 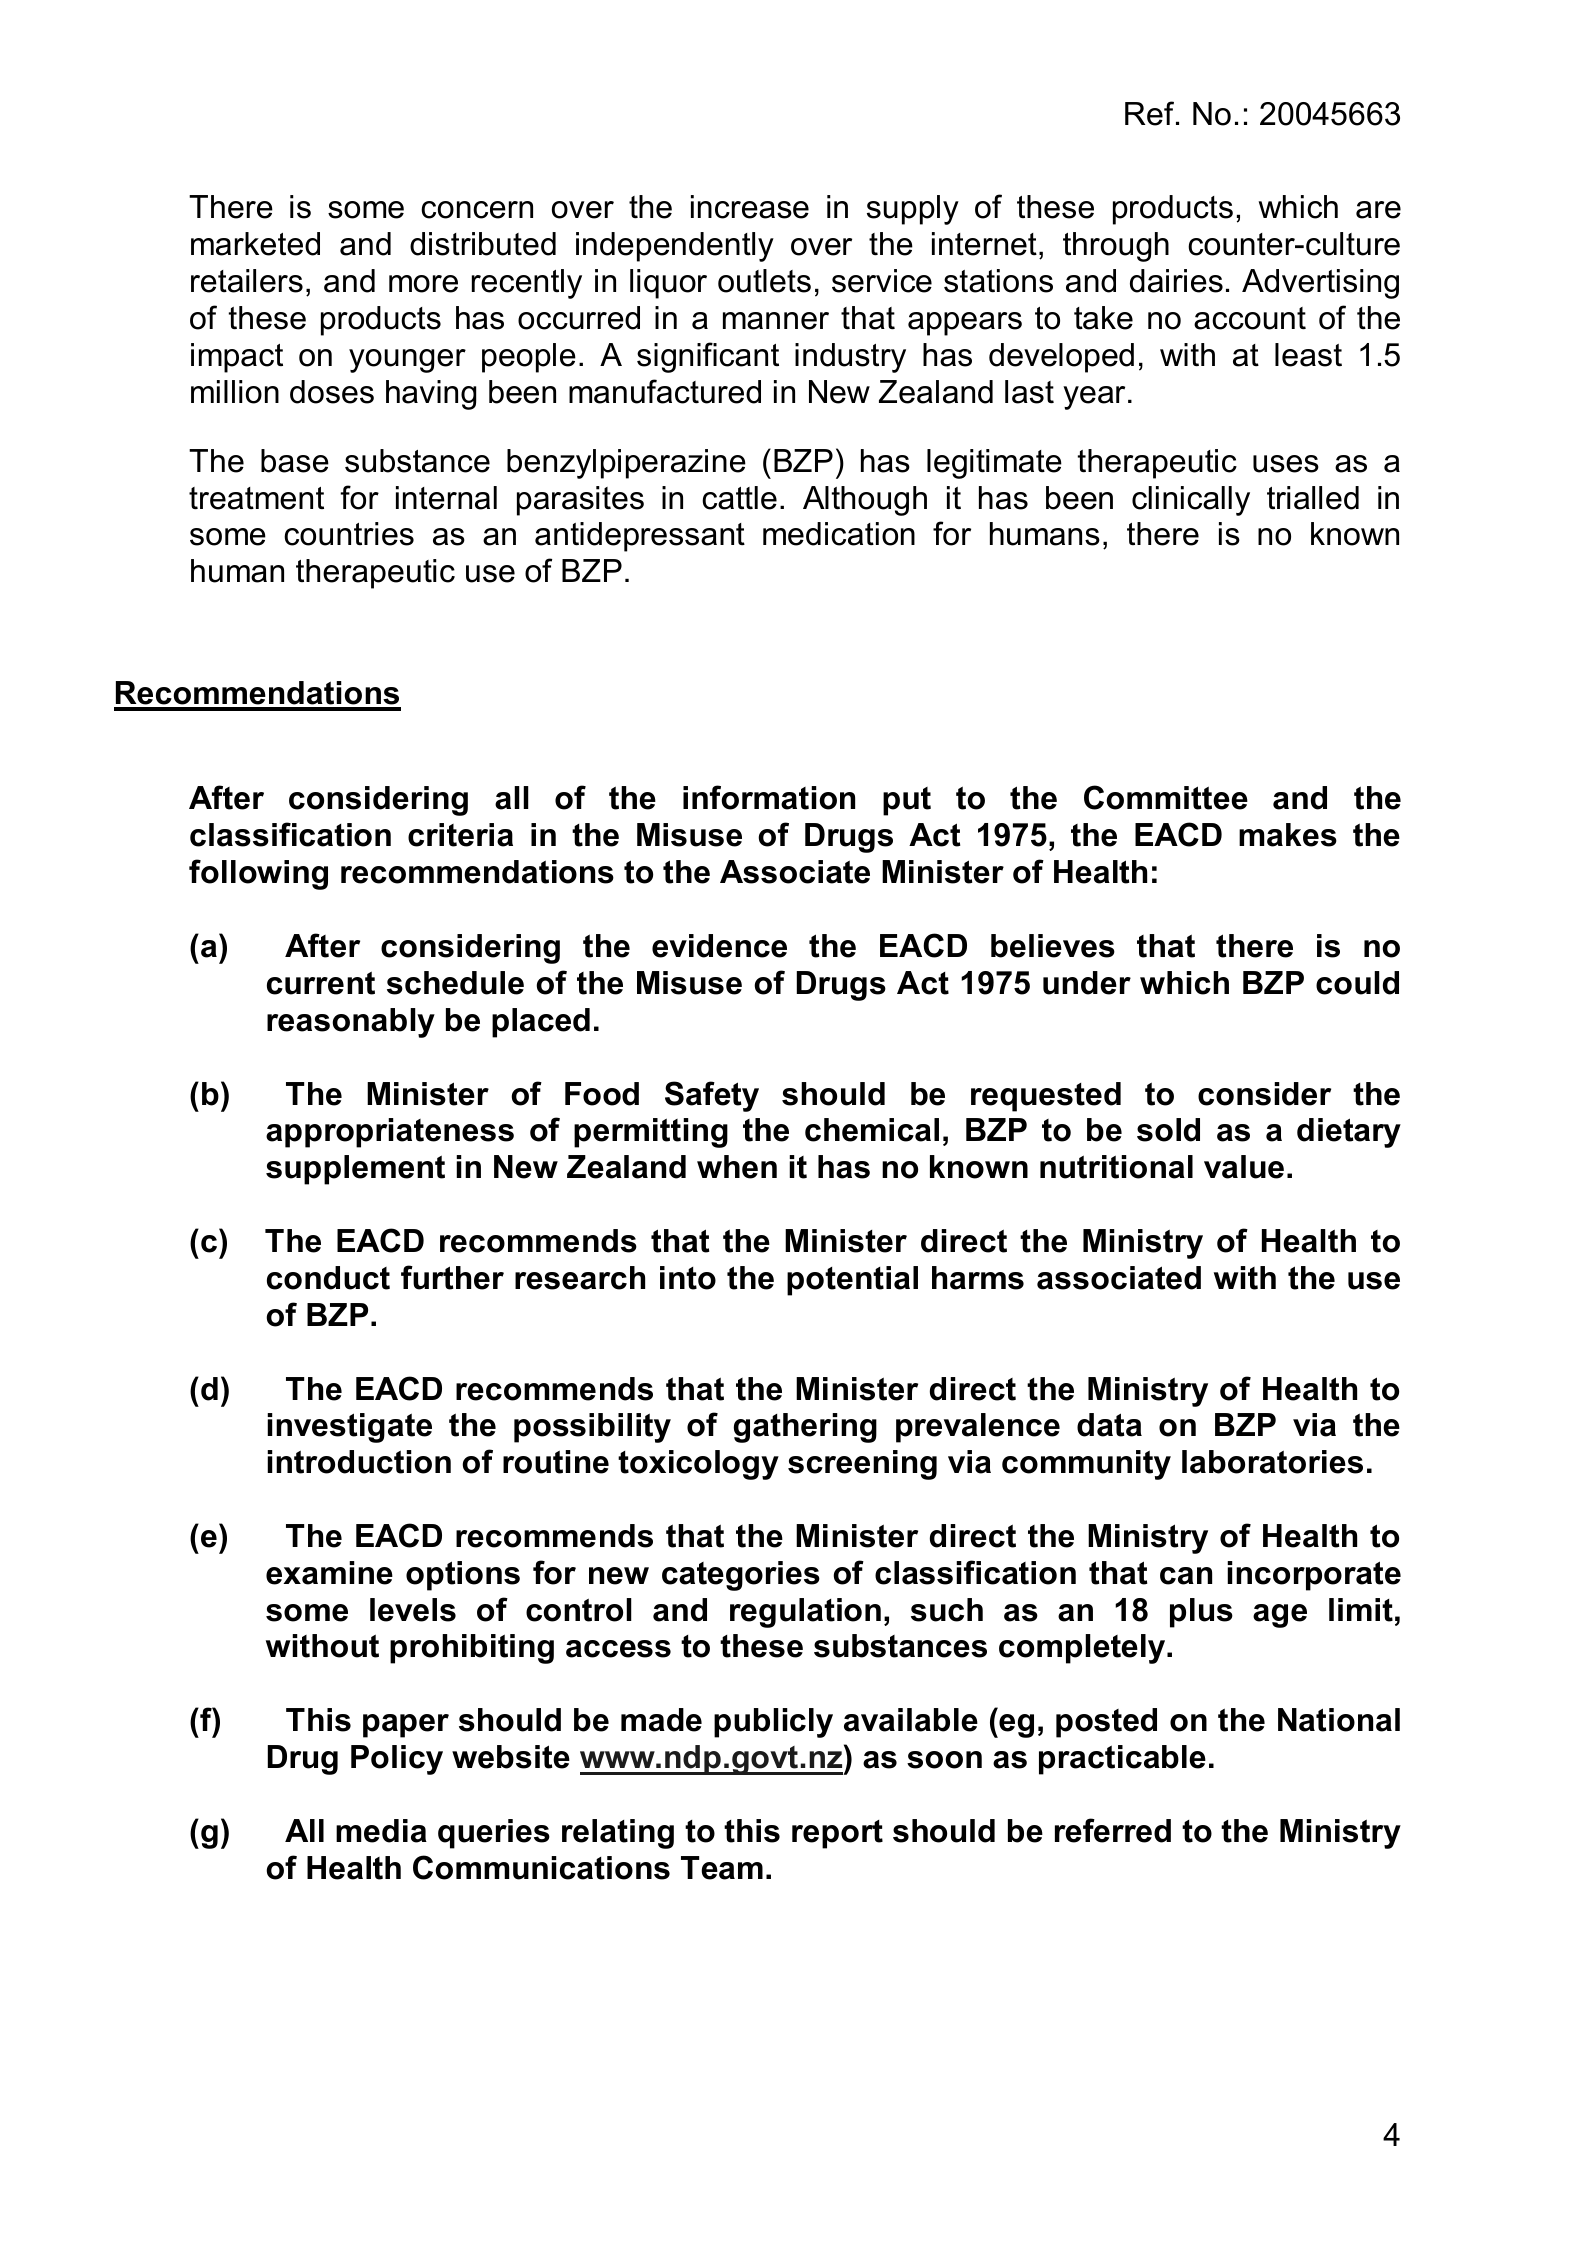 What do you see at coordinates (423, 284) in the screenshot?
I see `more` at bounding box center [423, 284].
